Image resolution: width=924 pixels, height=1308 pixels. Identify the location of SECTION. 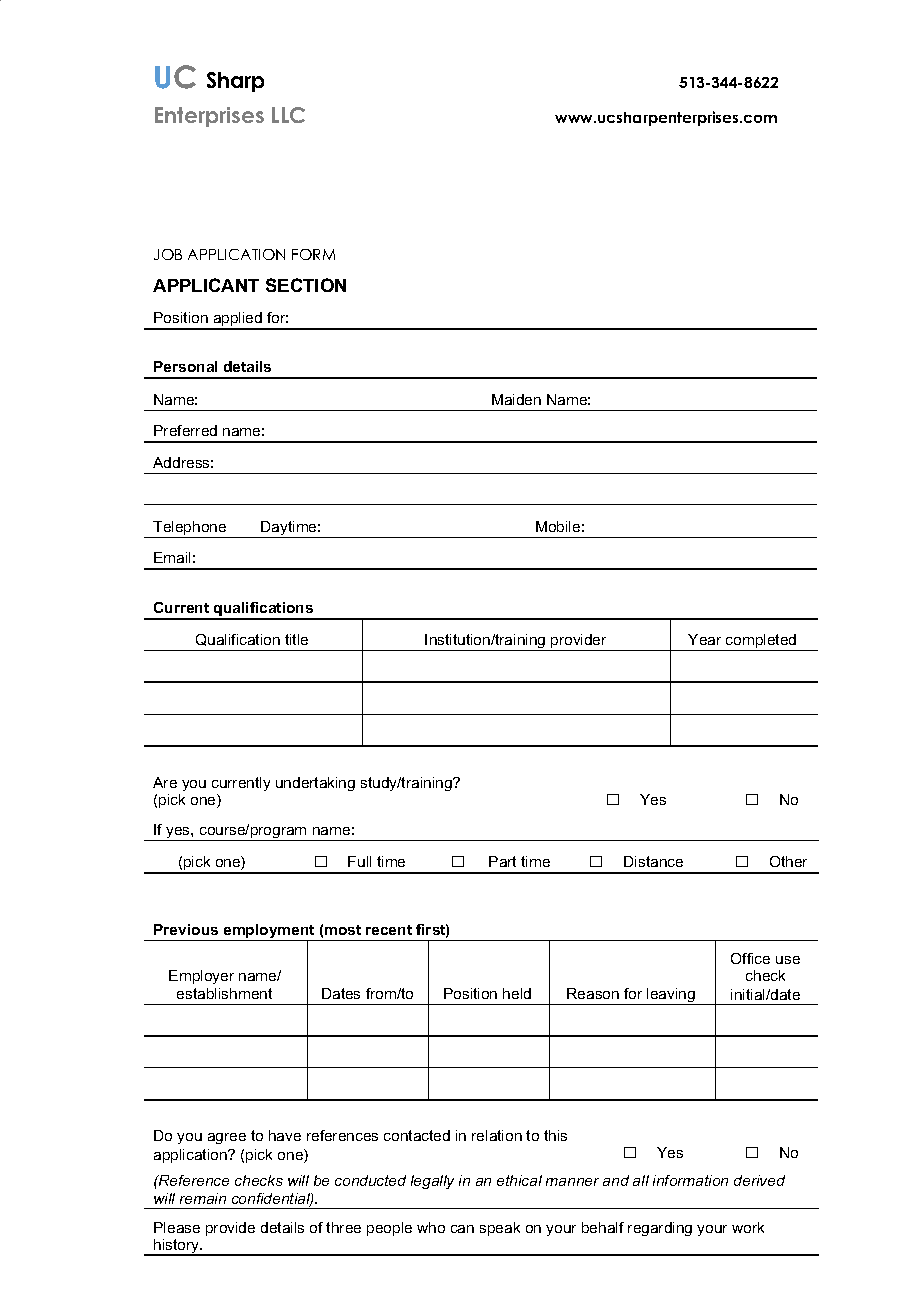
(306, 285).
